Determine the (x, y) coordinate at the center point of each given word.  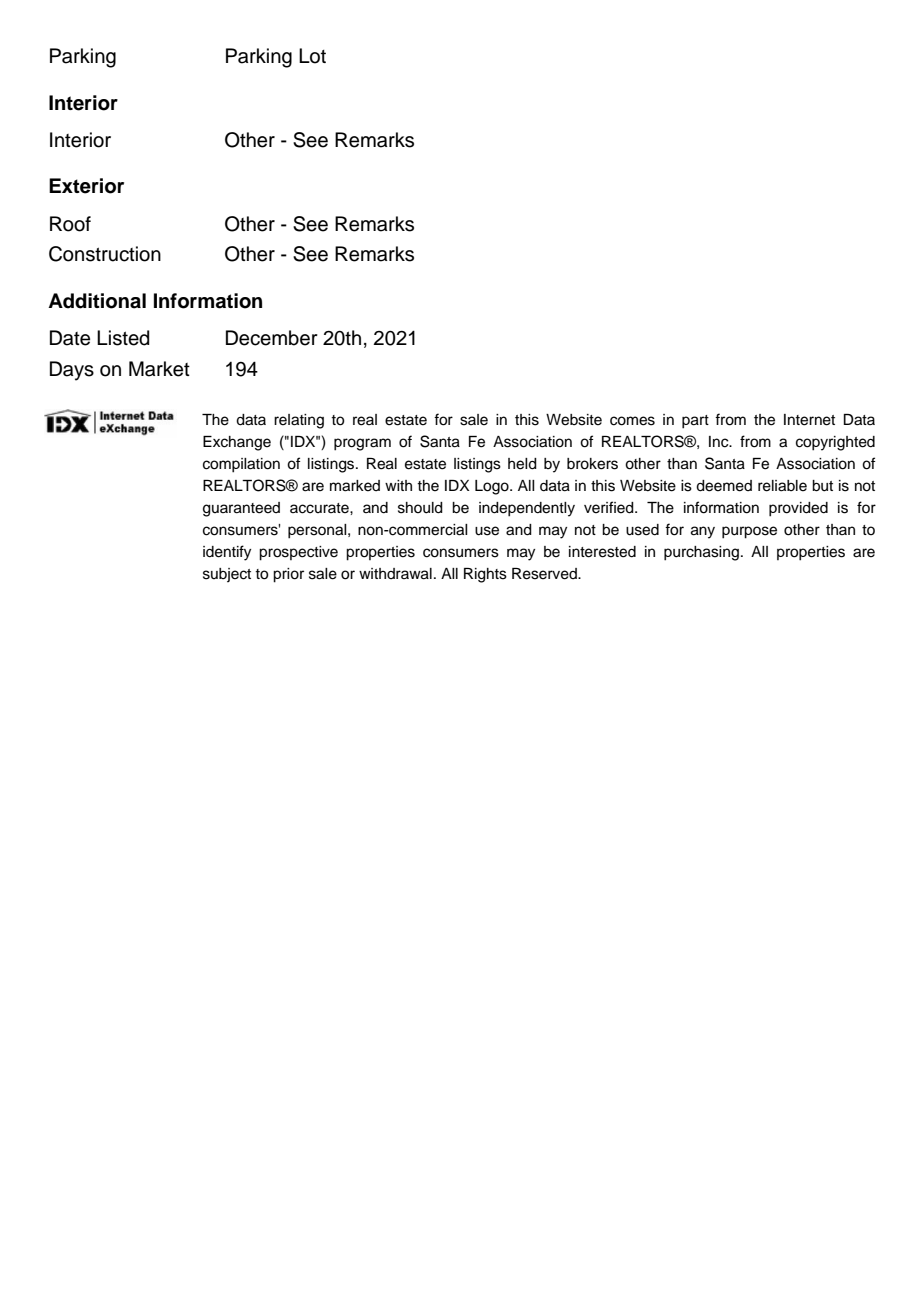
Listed (123, 338)
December (272, 338)
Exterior (86, 186)
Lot (312, 56)
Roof (70, 224)
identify (227, 553)
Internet (809, 420)
